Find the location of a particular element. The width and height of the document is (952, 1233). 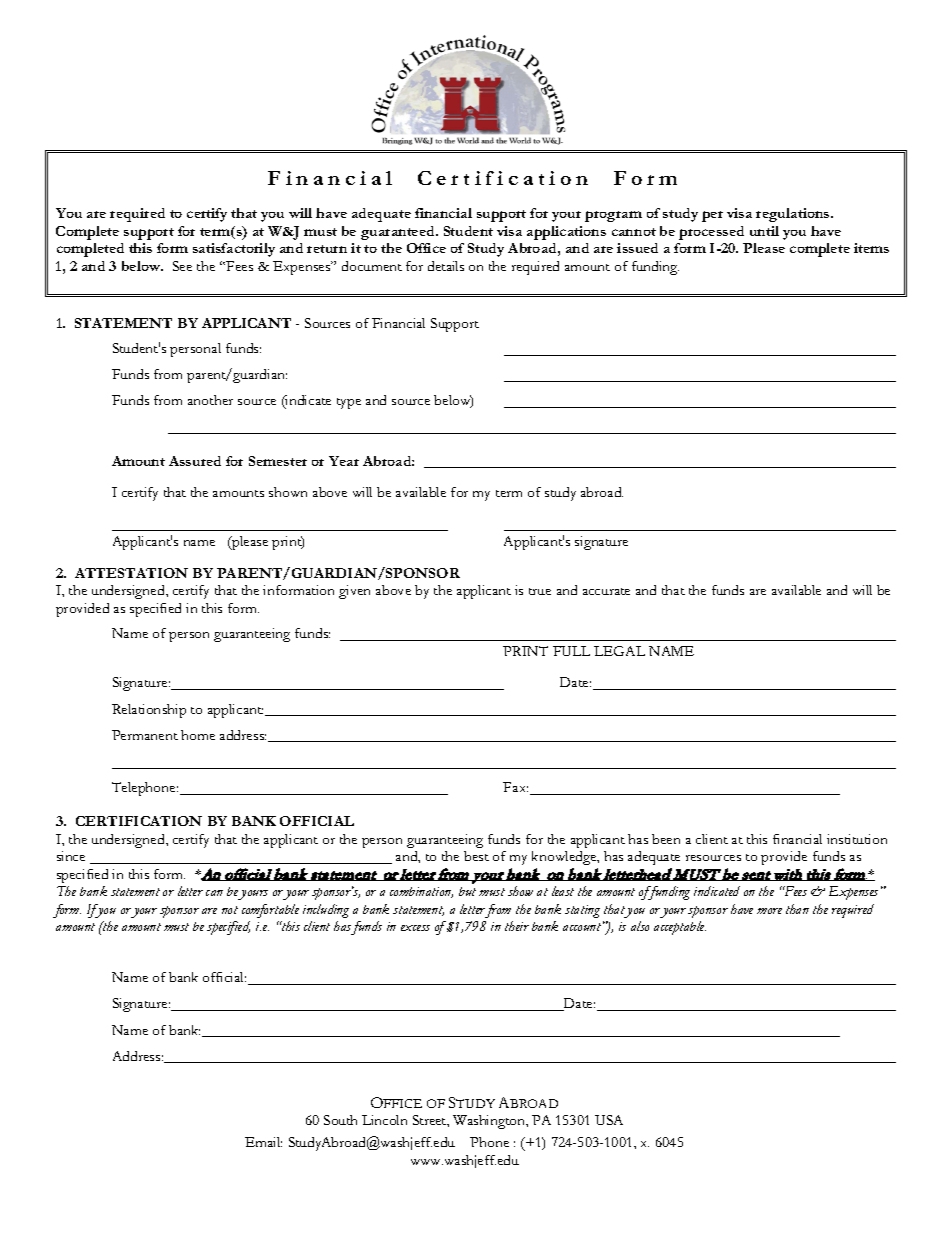

LEGAL is located at coordinates (619, 651).
